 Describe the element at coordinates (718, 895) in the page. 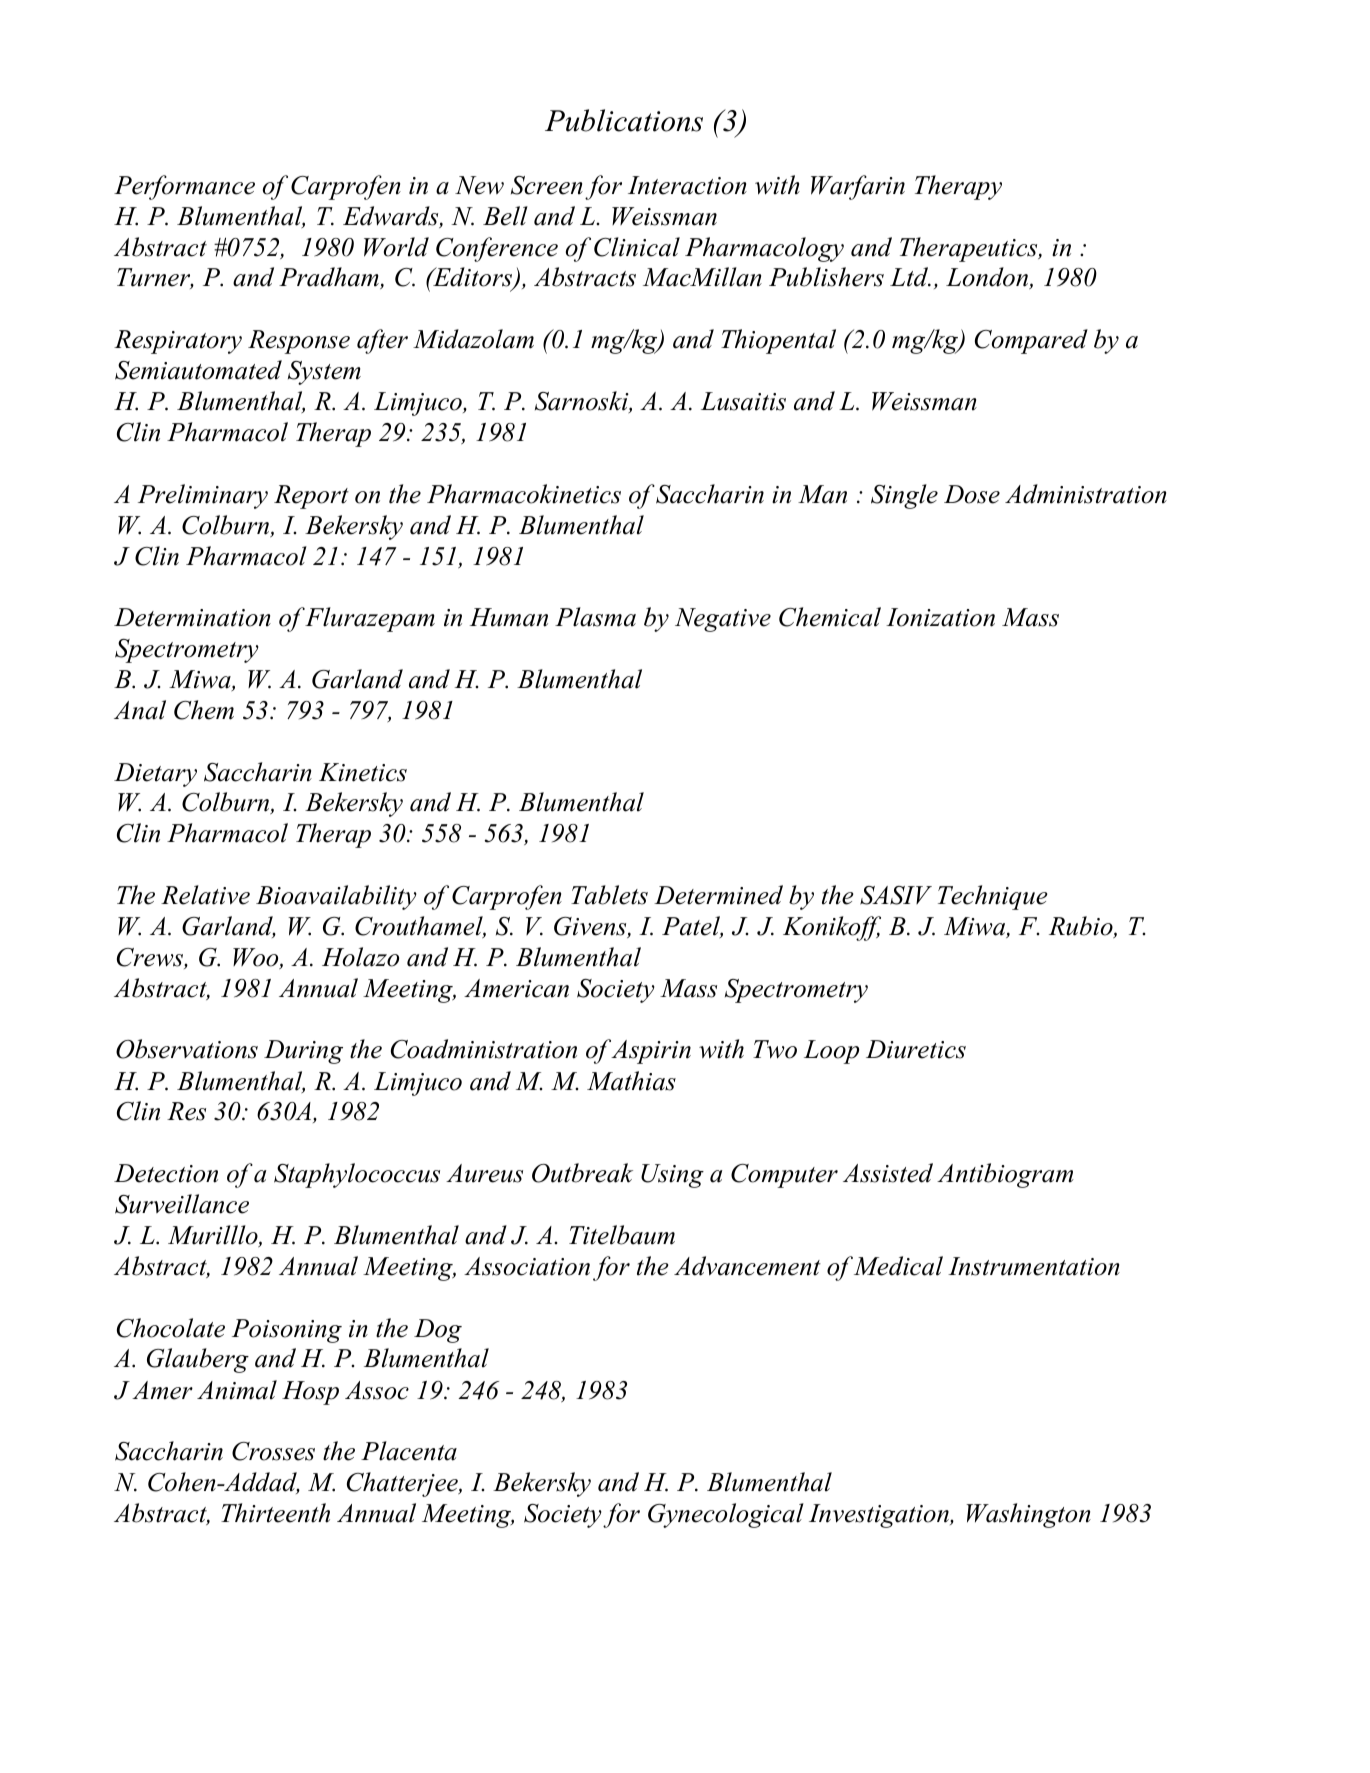

I see `Determined` at that location.
